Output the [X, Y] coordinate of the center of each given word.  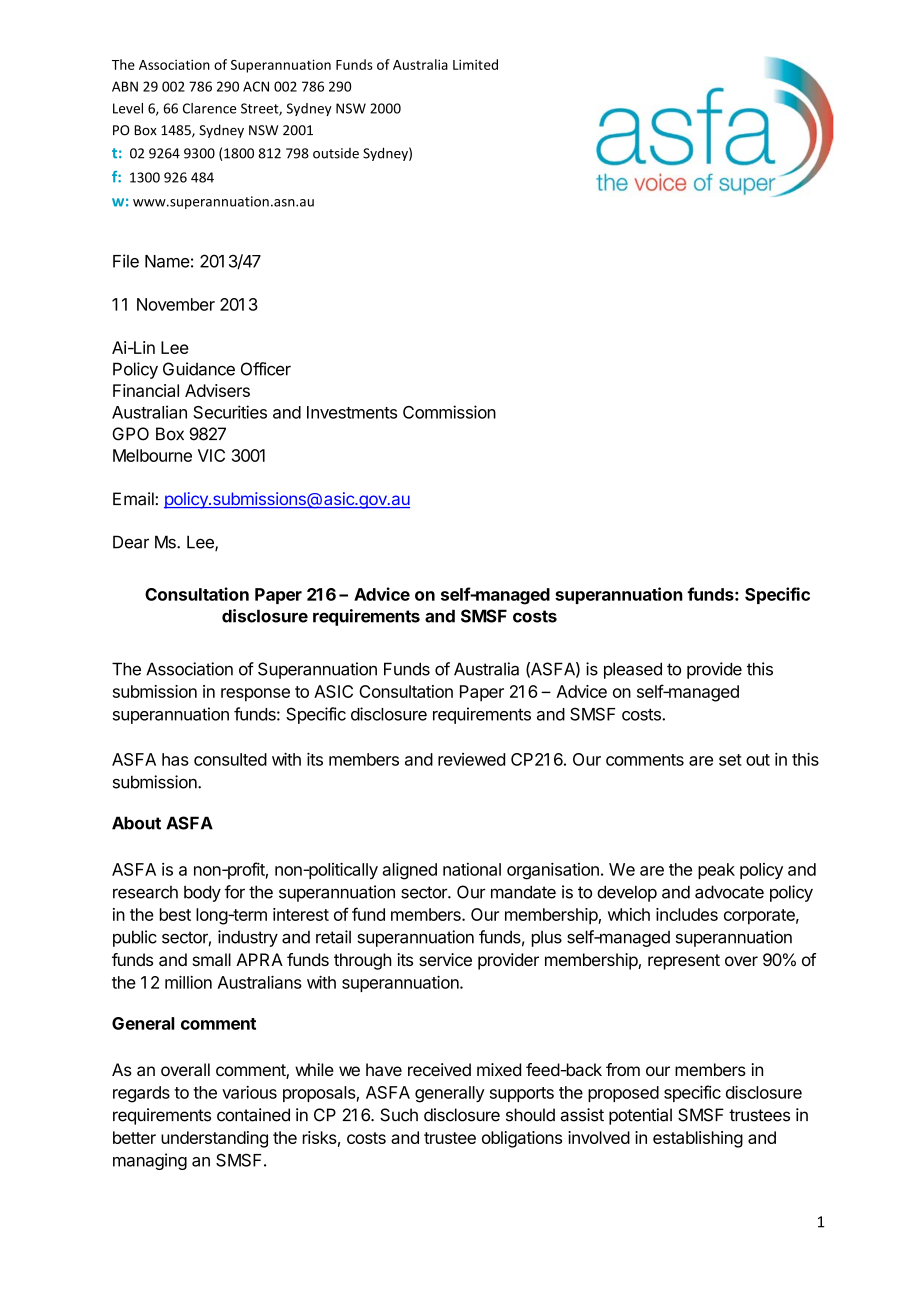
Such [399, 1115]
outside [336, 153]
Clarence [209, 108]
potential [640, 1116]
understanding [214, 1139]
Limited [475, 64]
